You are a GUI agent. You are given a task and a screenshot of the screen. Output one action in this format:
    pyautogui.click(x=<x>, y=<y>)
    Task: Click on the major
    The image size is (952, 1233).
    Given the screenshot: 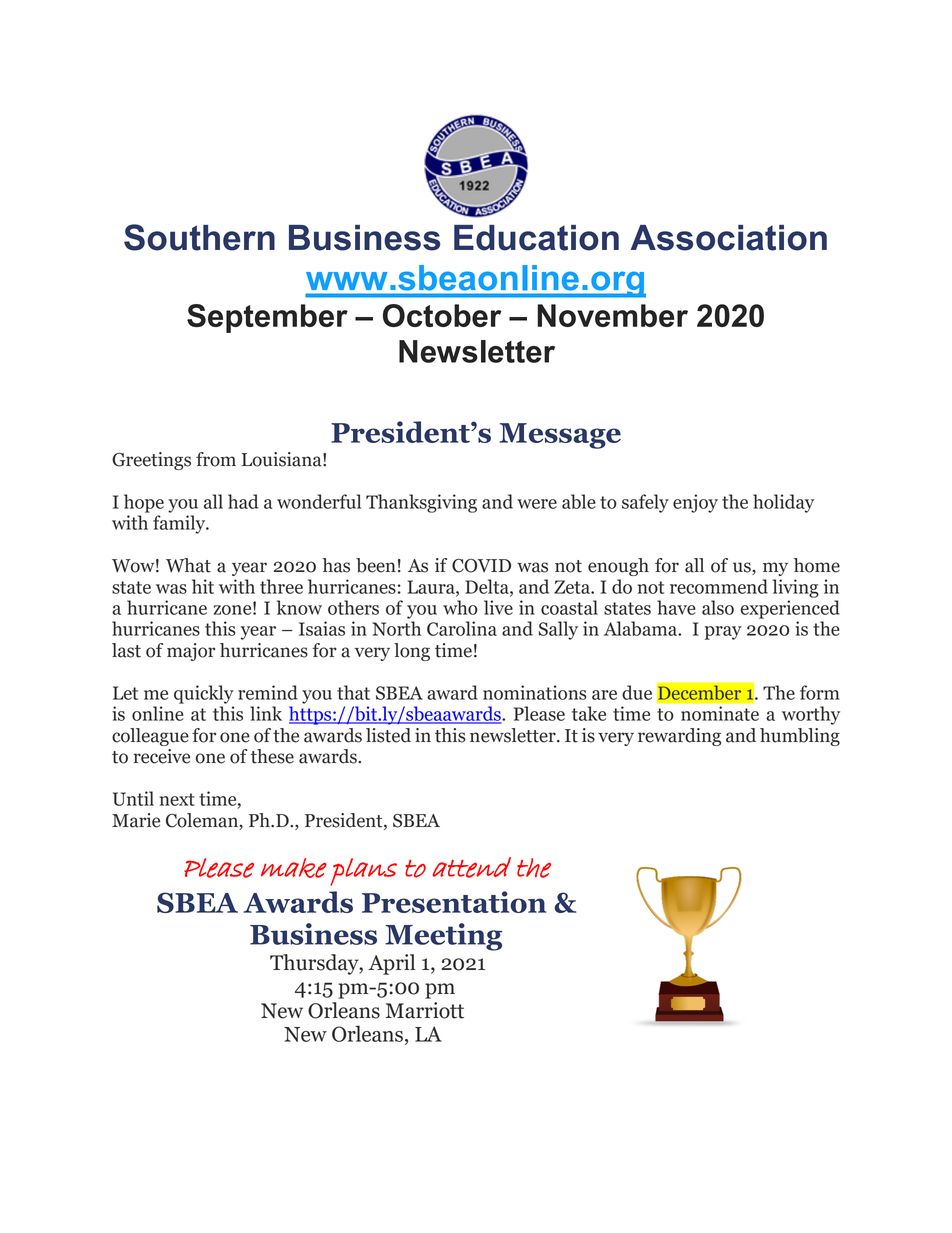 What is the action you would take?
    pyautogui.click(x=191, y=652)
